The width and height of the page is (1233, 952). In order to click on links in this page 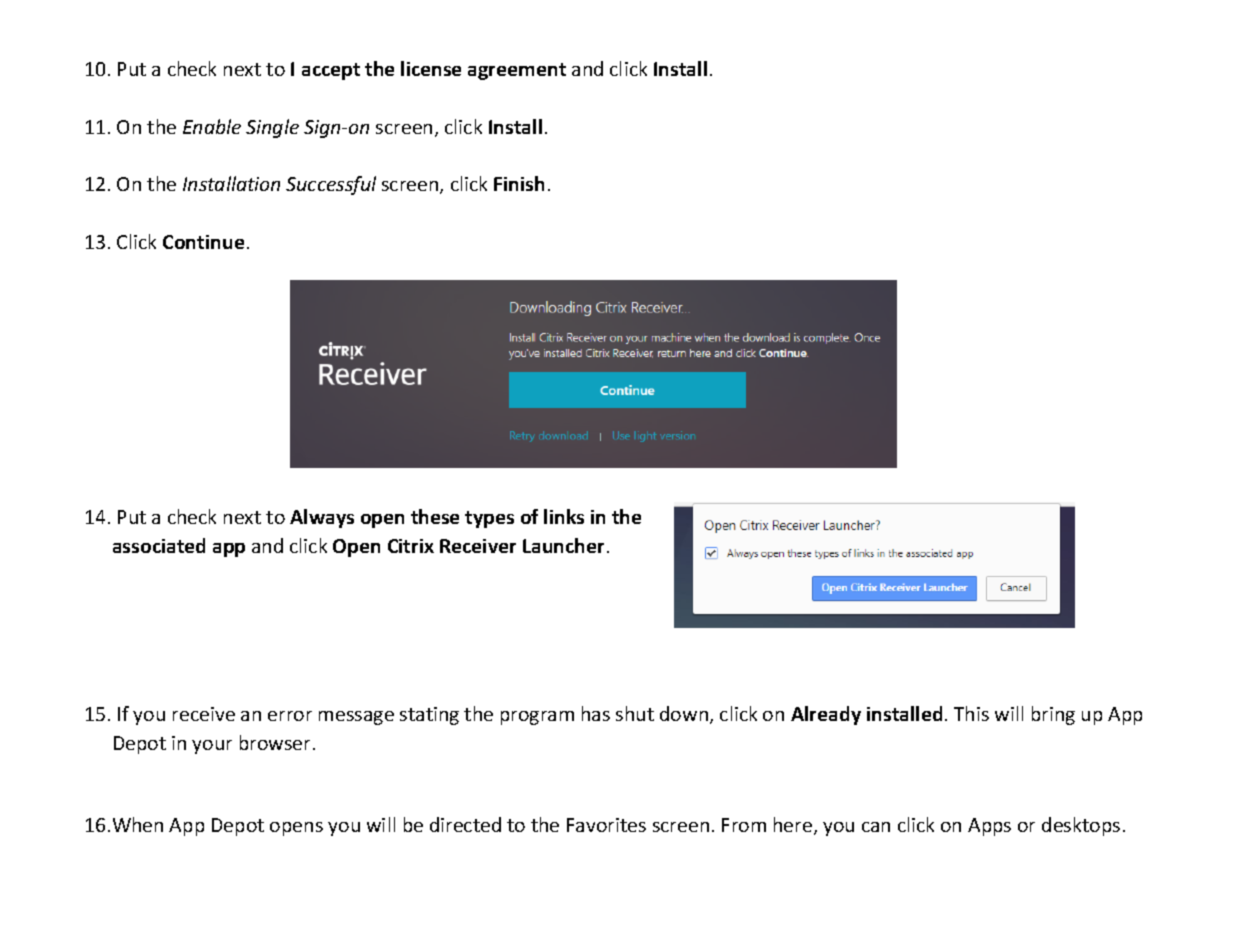, I will do `click(564, 516)`.
